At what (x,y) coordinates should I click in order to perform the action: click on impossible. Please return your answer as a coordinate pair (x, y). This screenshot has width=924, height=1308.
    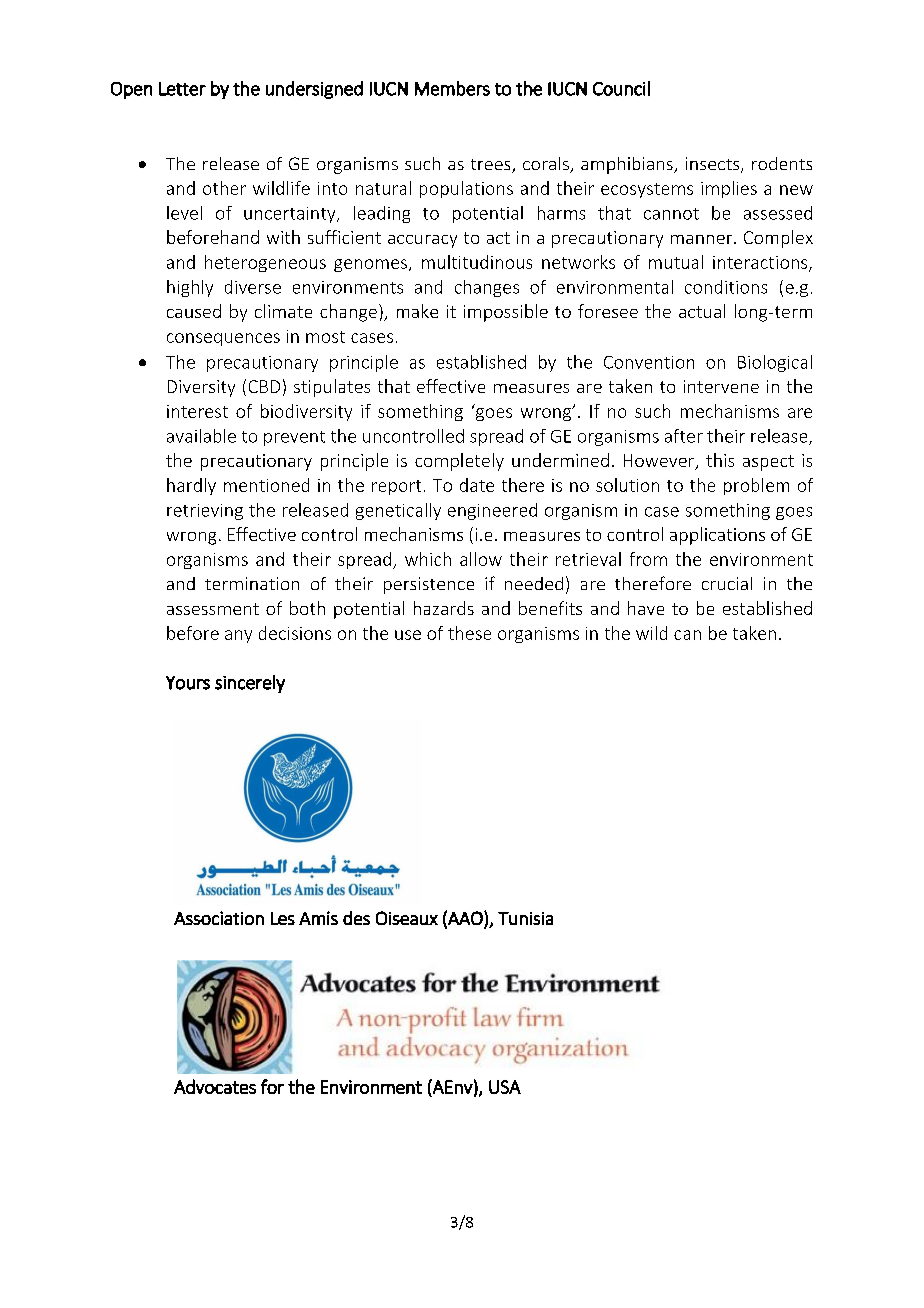
    Looking at the image, I should click on (506, 313).
